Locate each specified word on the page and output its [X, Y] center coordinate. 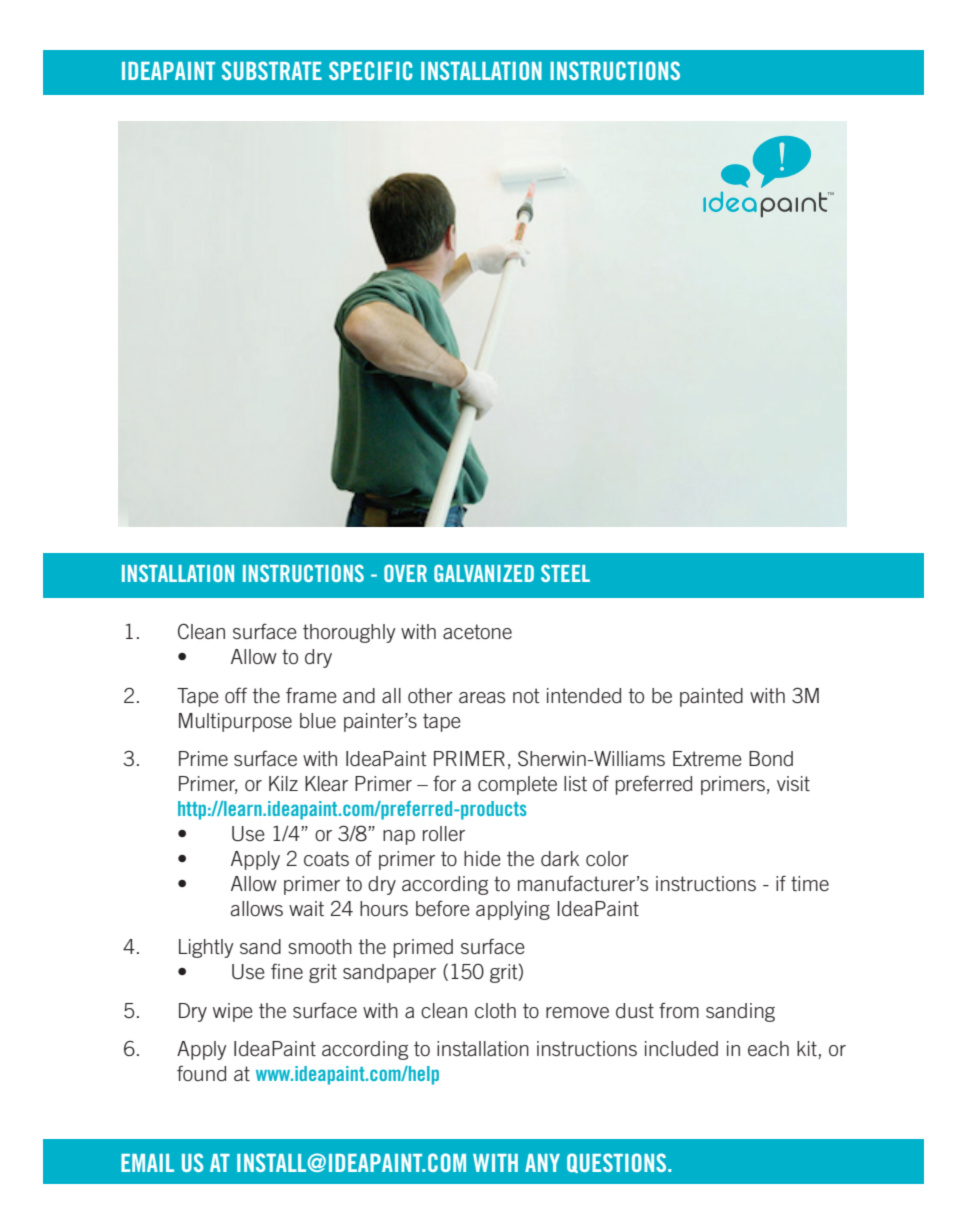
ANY [542, 1163]
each [768, 1048]
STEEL [565, 573]
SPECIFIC [370, 70]
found [201, 1073]
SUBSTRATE [272, 70]
